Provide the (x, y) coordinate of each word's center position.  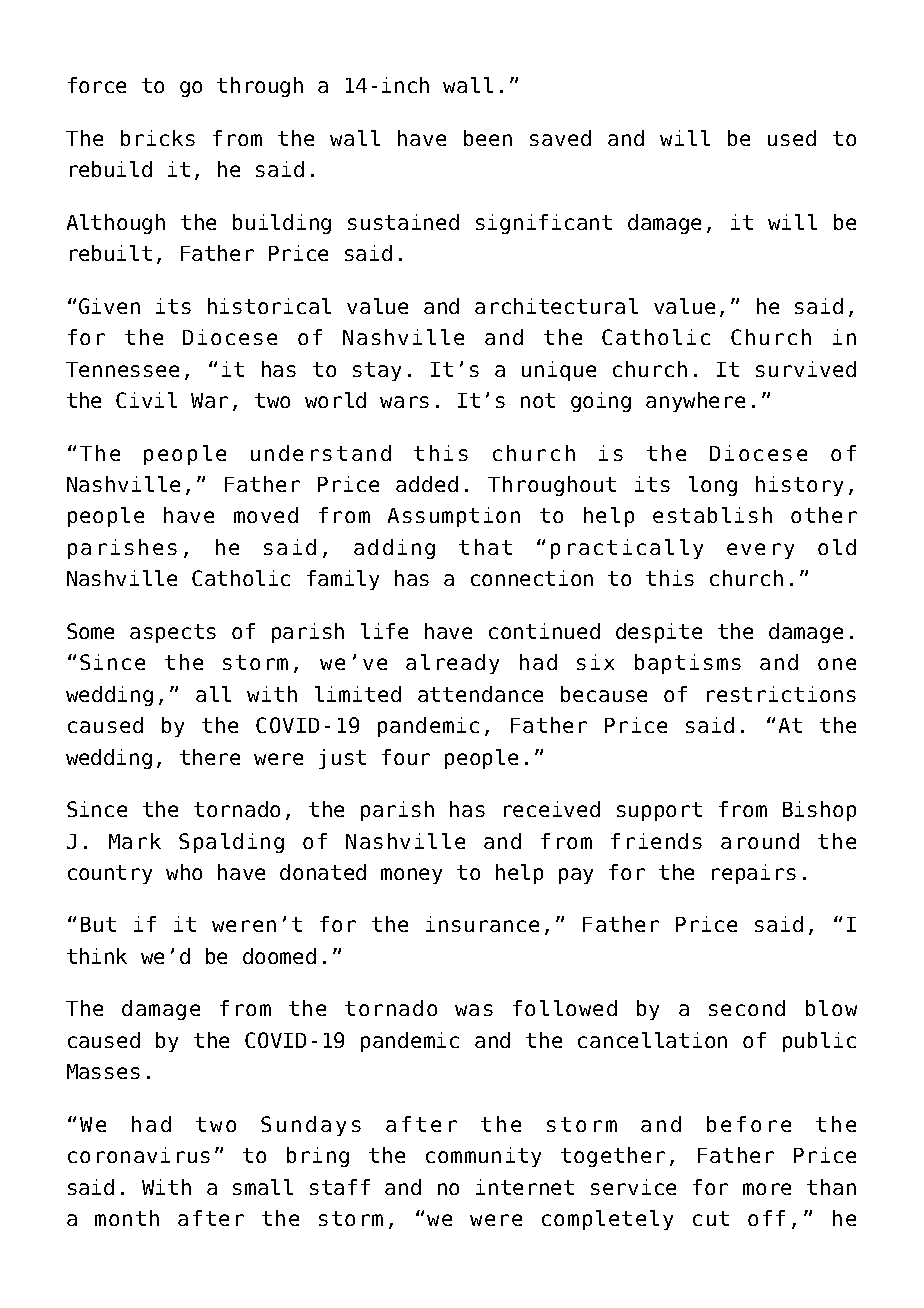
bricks (158, 138)
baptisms (688, 664)
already (452, 664)
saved (560, 138)
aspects (173, 633)
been (488, 138)
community (483, 1157)
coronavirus (139, 1155)
